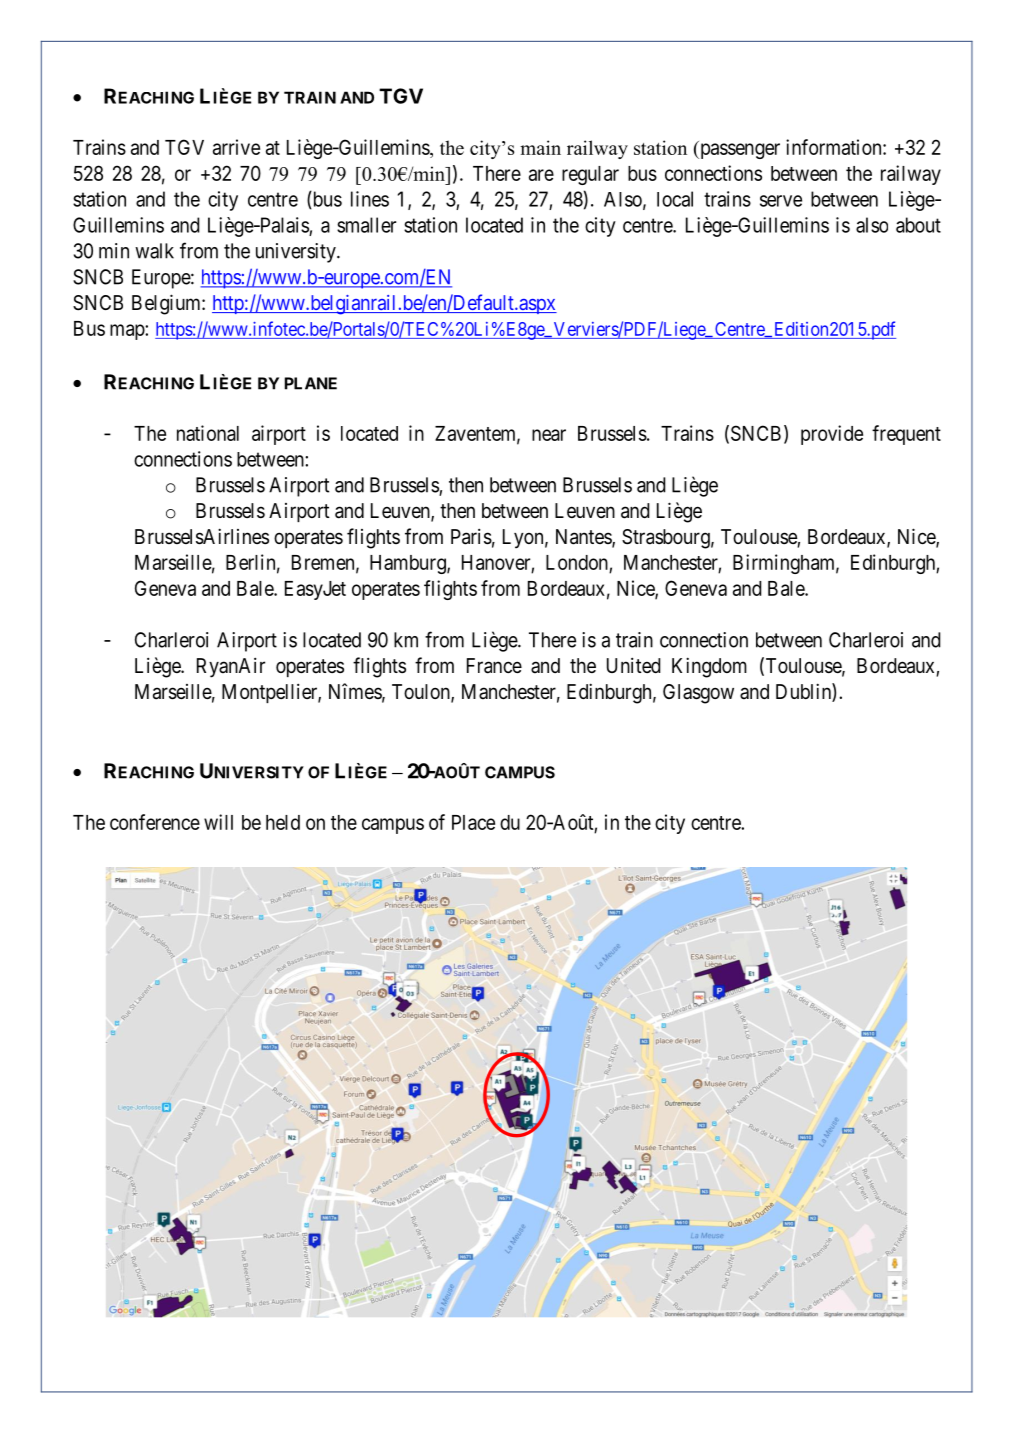 Image resolution: width=1013 pixels, height=1433 pixels. I want to click on London, so click(577, 562).
